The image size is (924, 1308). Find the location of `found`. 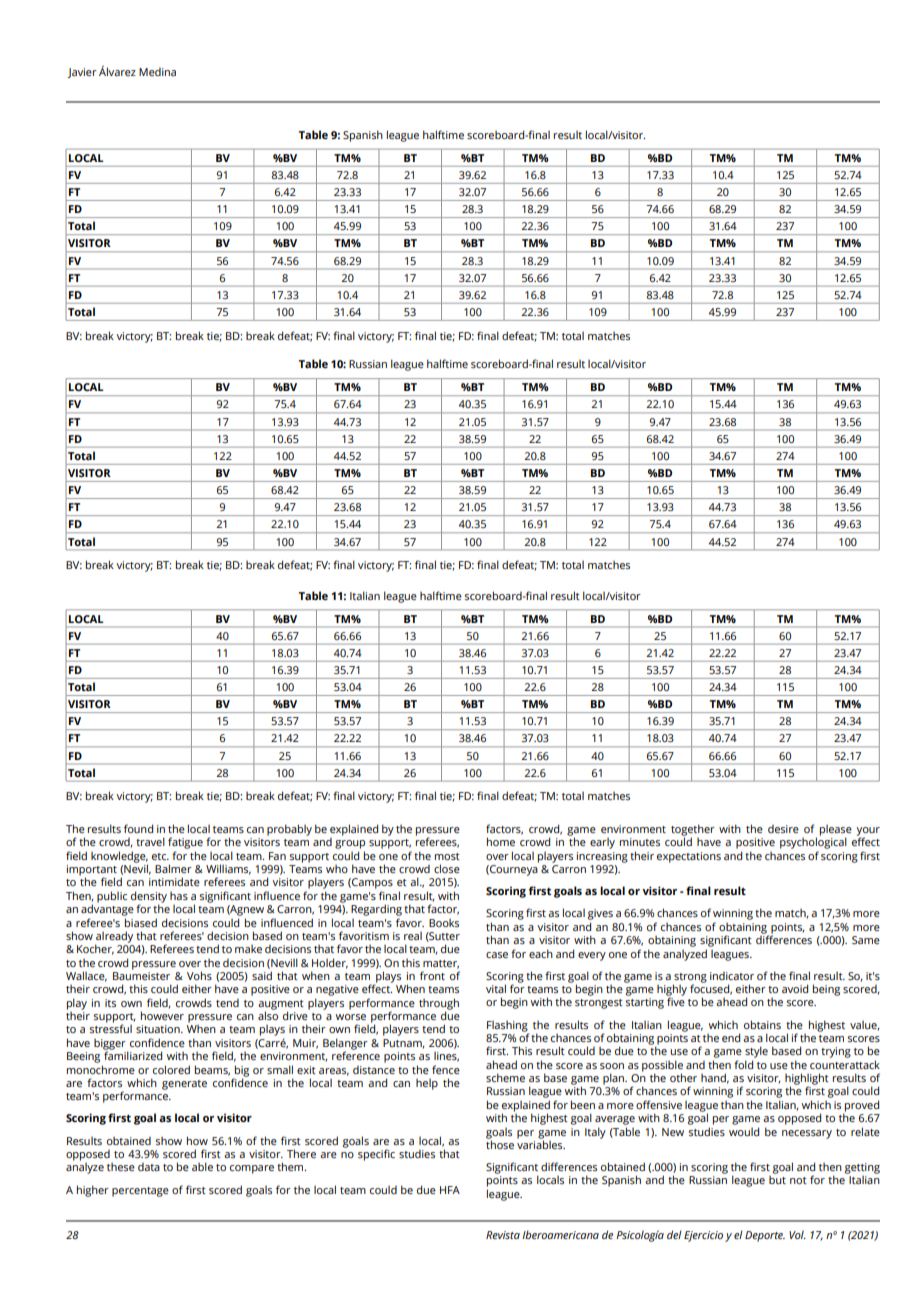

found is located at coordinates (138, 828).
